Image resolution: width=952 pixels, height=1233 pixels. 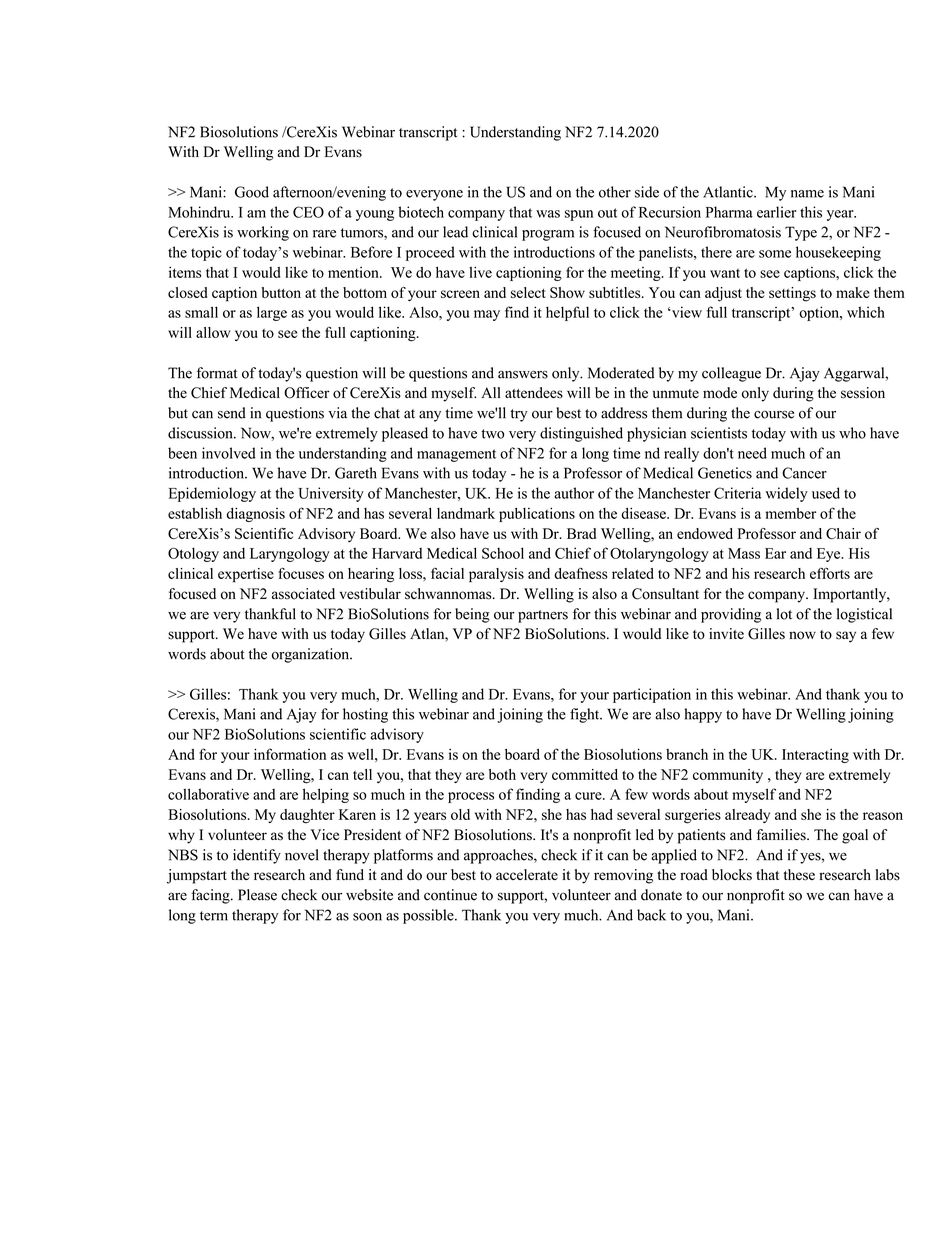 I want to click on term, so click(x=214, y=916).
